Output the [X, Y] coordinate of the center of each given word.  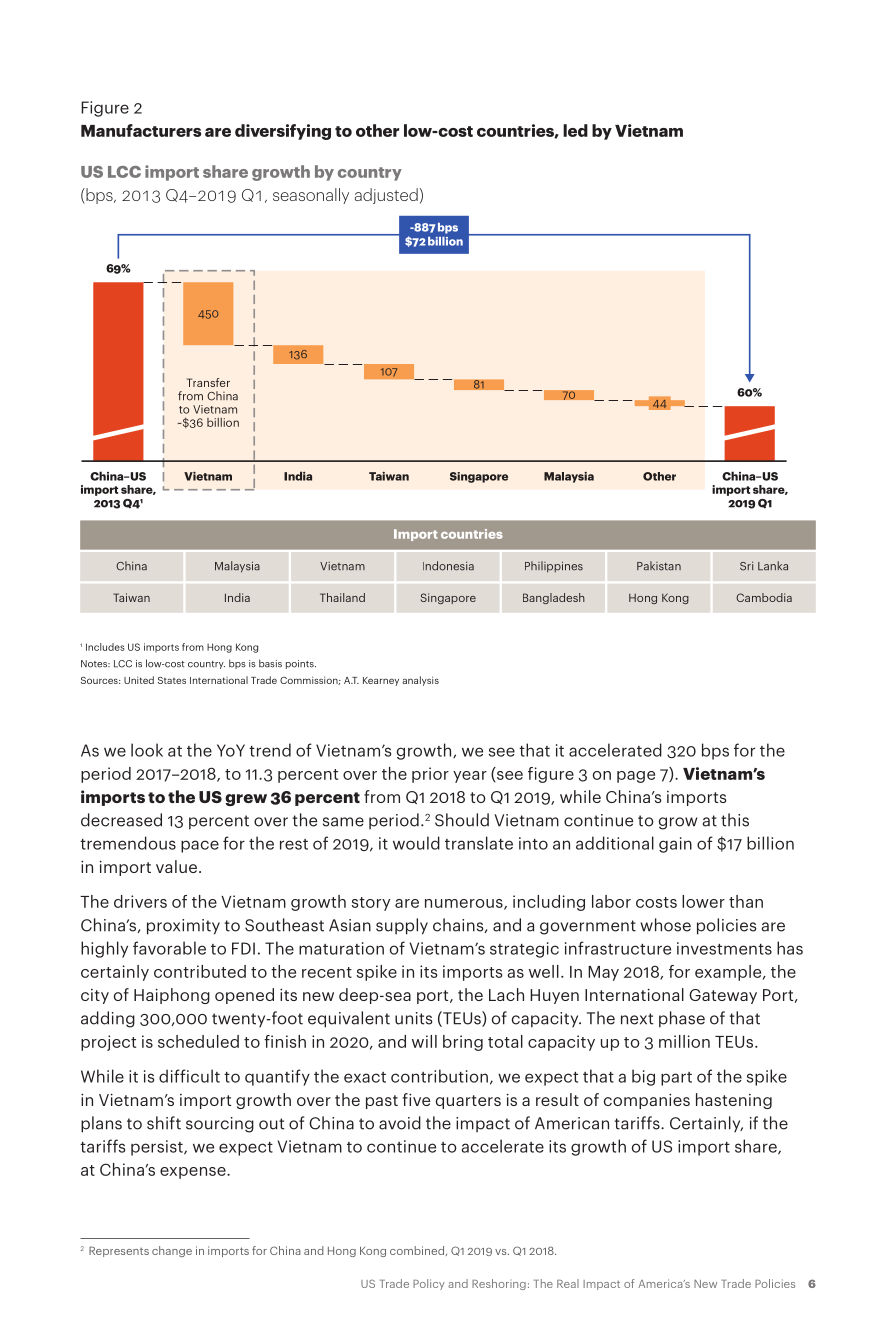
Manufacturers [141, 130]
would [416, 843]
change [172, 1251]
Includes [105, 647]
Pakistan [659, 566]
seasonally [311, 196]
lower [703, 901]
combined [418, 1251]
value [176, 866]
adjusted [386, 196]
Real [568, 1283]
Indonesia [448, 566]
